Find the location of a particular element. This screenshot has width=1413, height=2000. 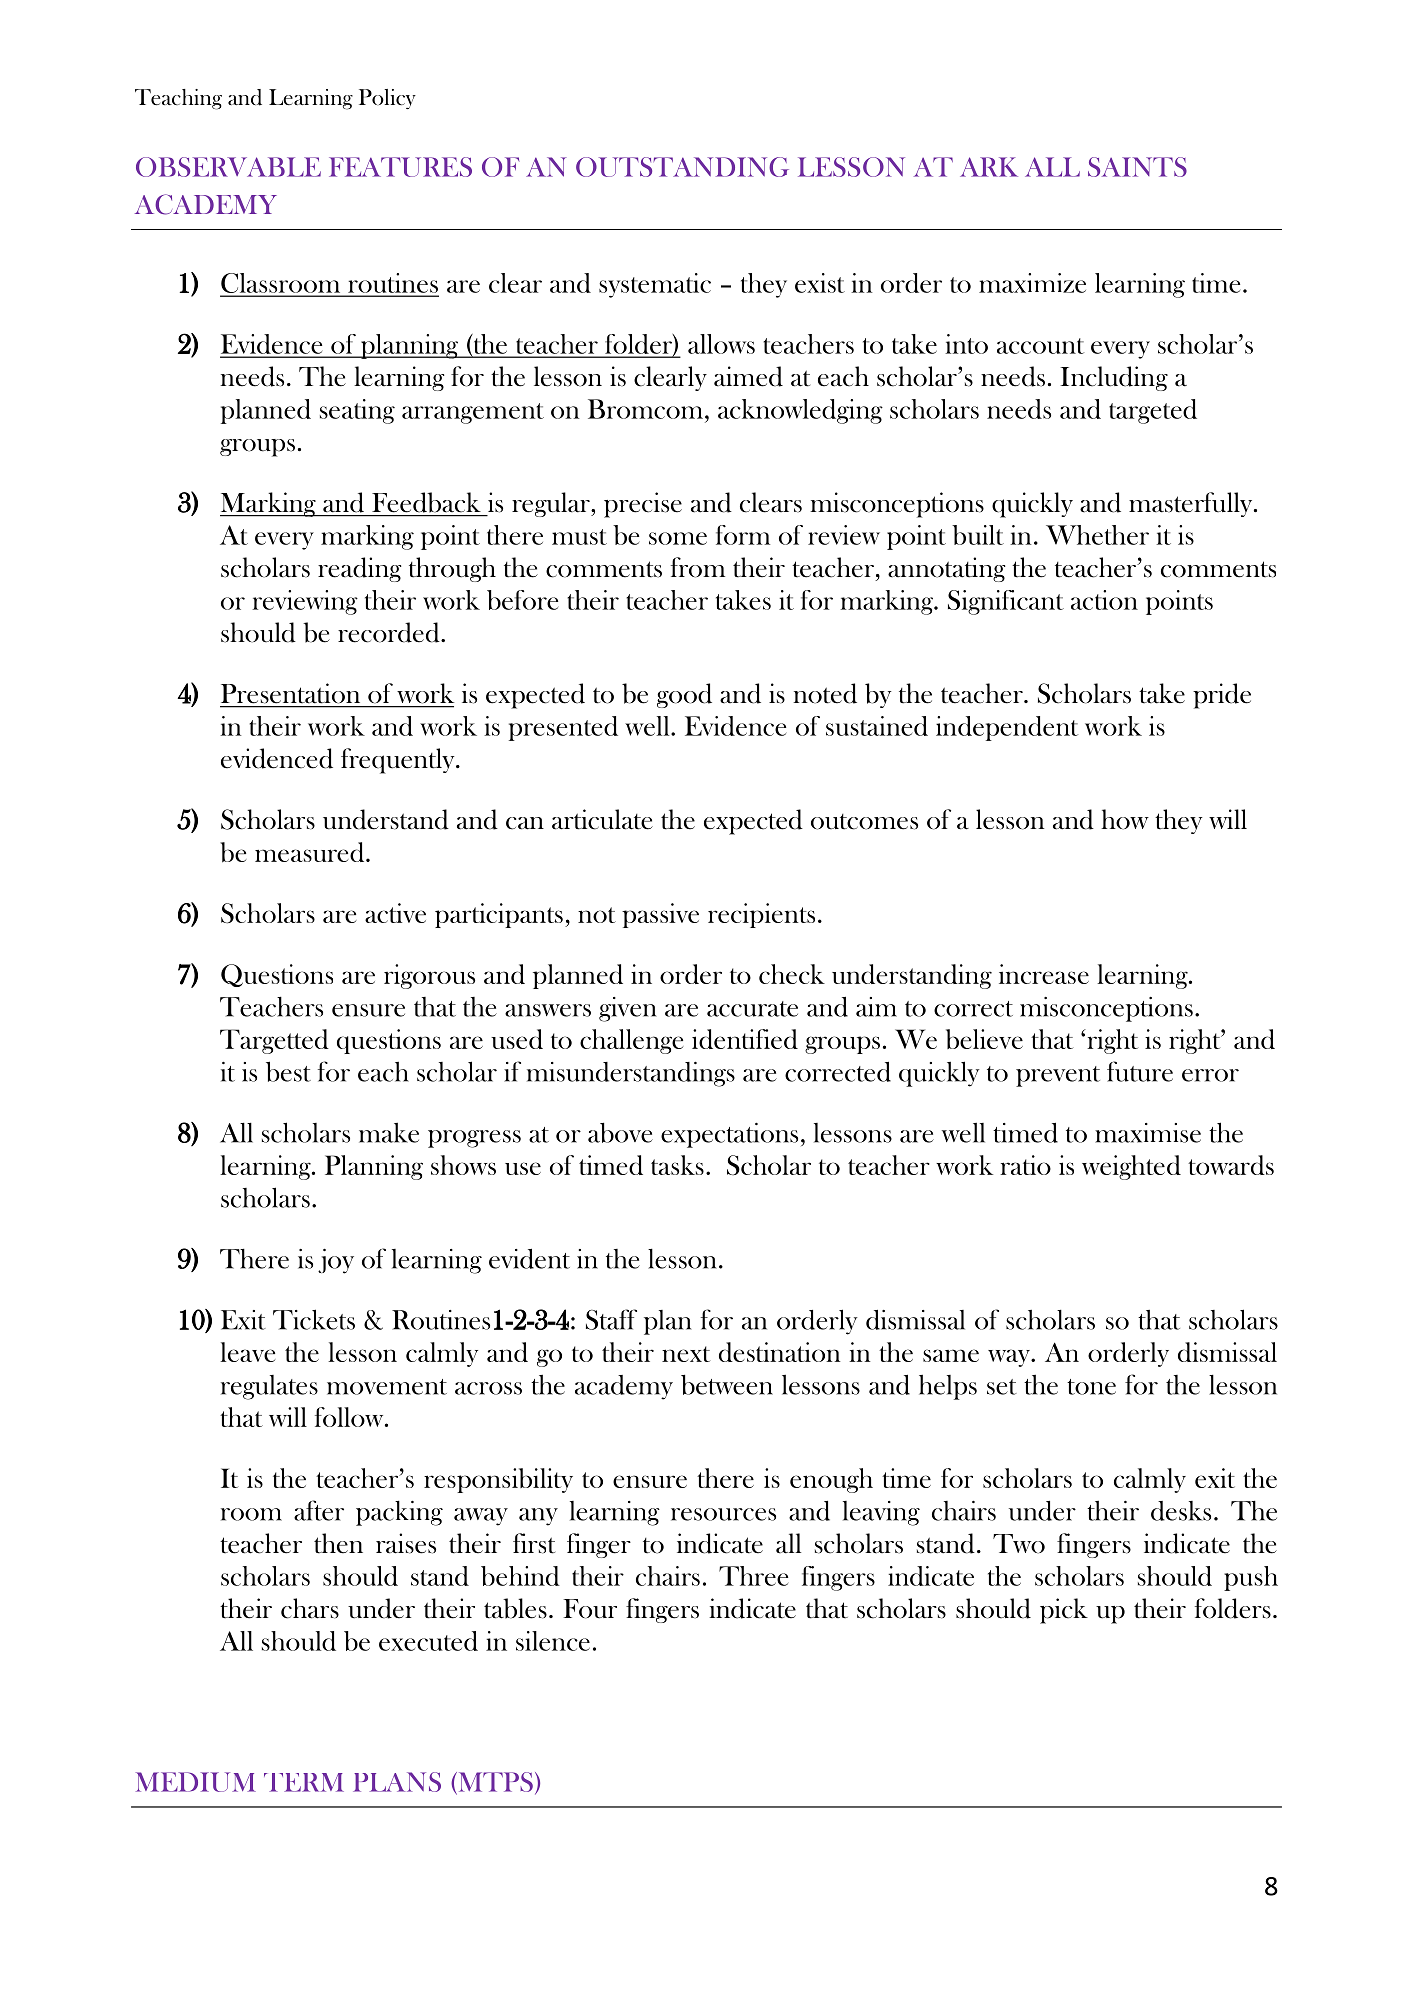

increase is located at coordinates (1044, 974).
